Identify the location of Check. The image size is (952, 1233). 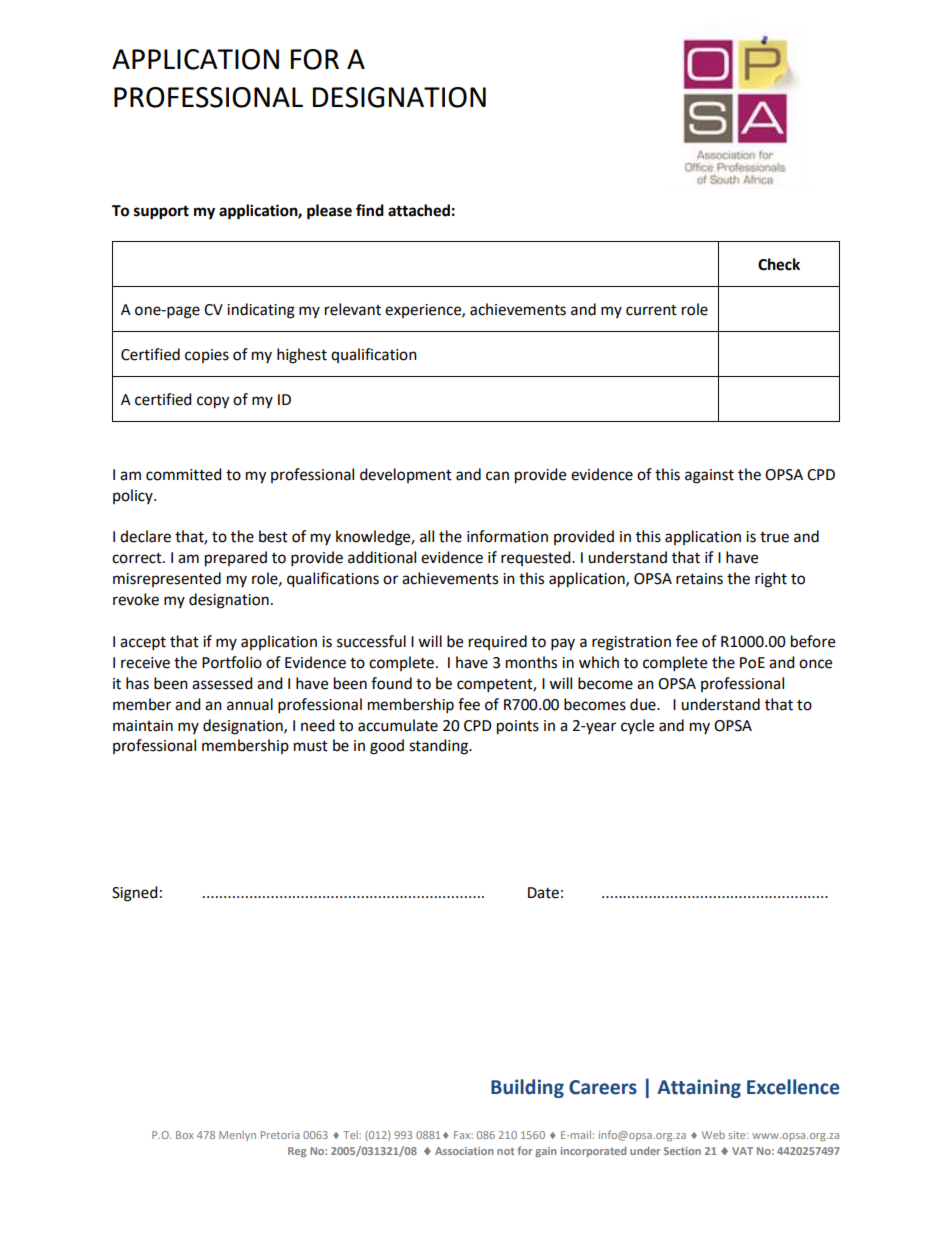
(779, 264).
